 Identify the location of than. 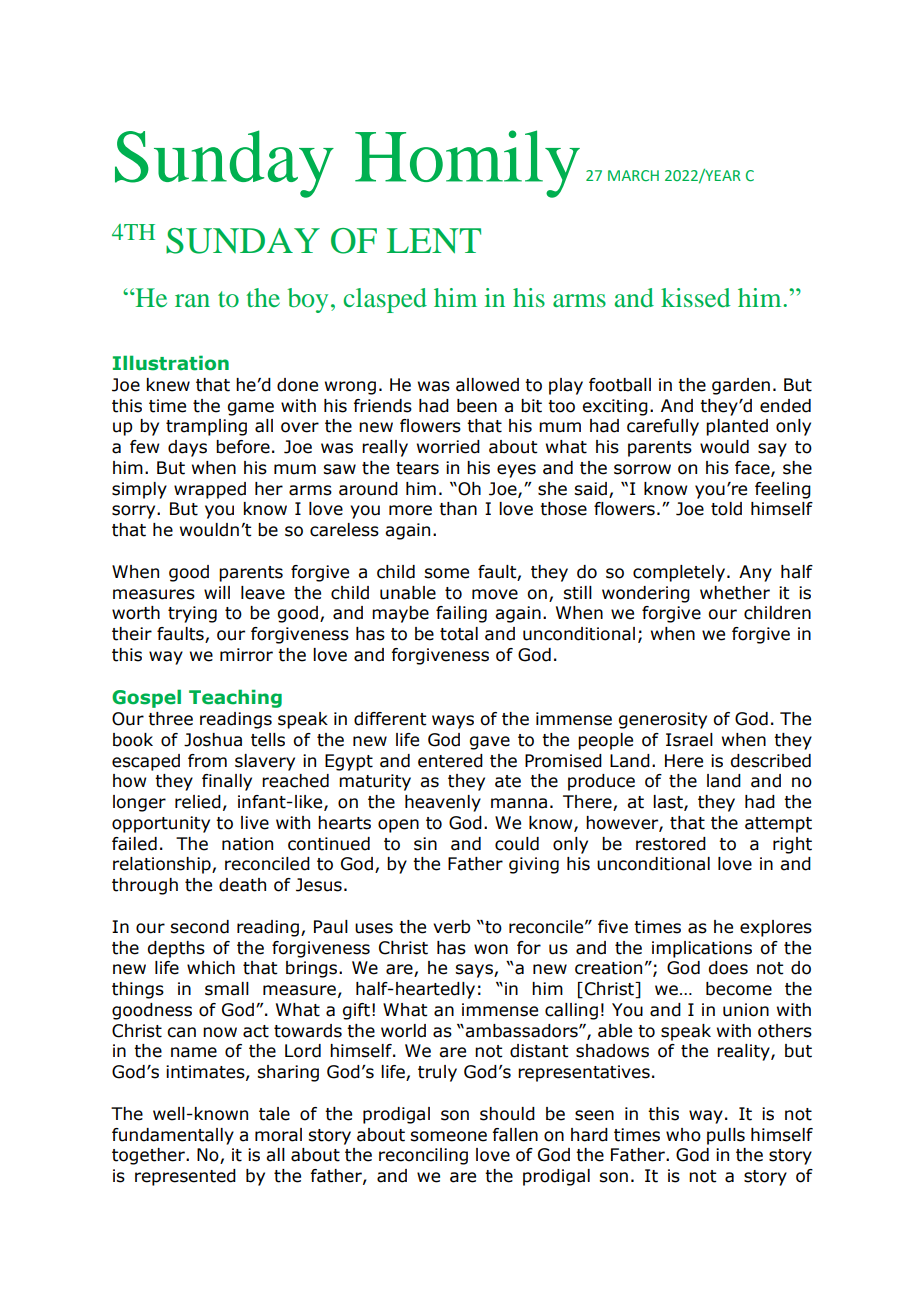
(458, 509).
